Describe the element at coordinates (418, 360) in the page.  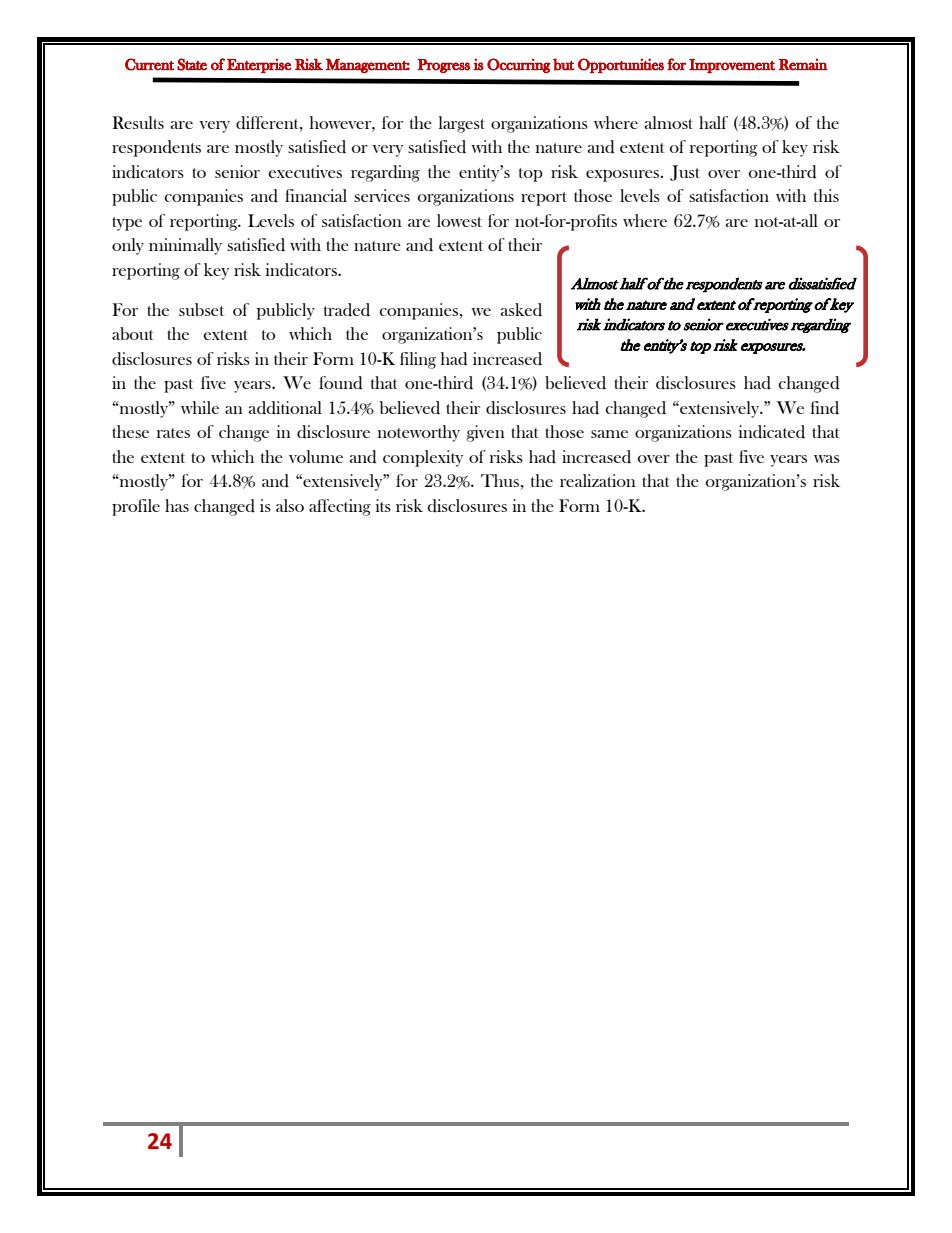
I see `filing` at that location.
